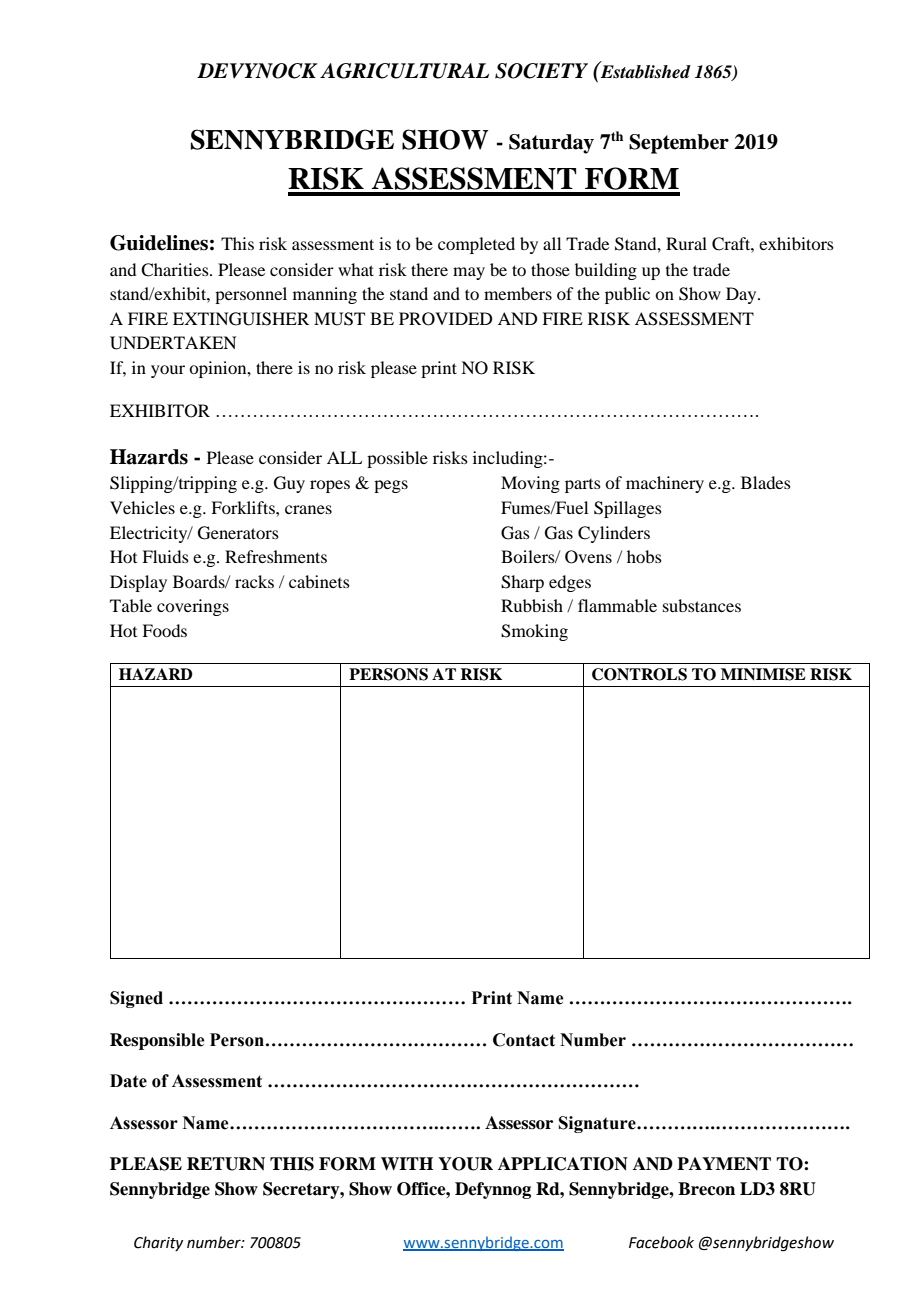 The image size is (924, 1307). I want to click on RETURN, so click(226, 1164).
